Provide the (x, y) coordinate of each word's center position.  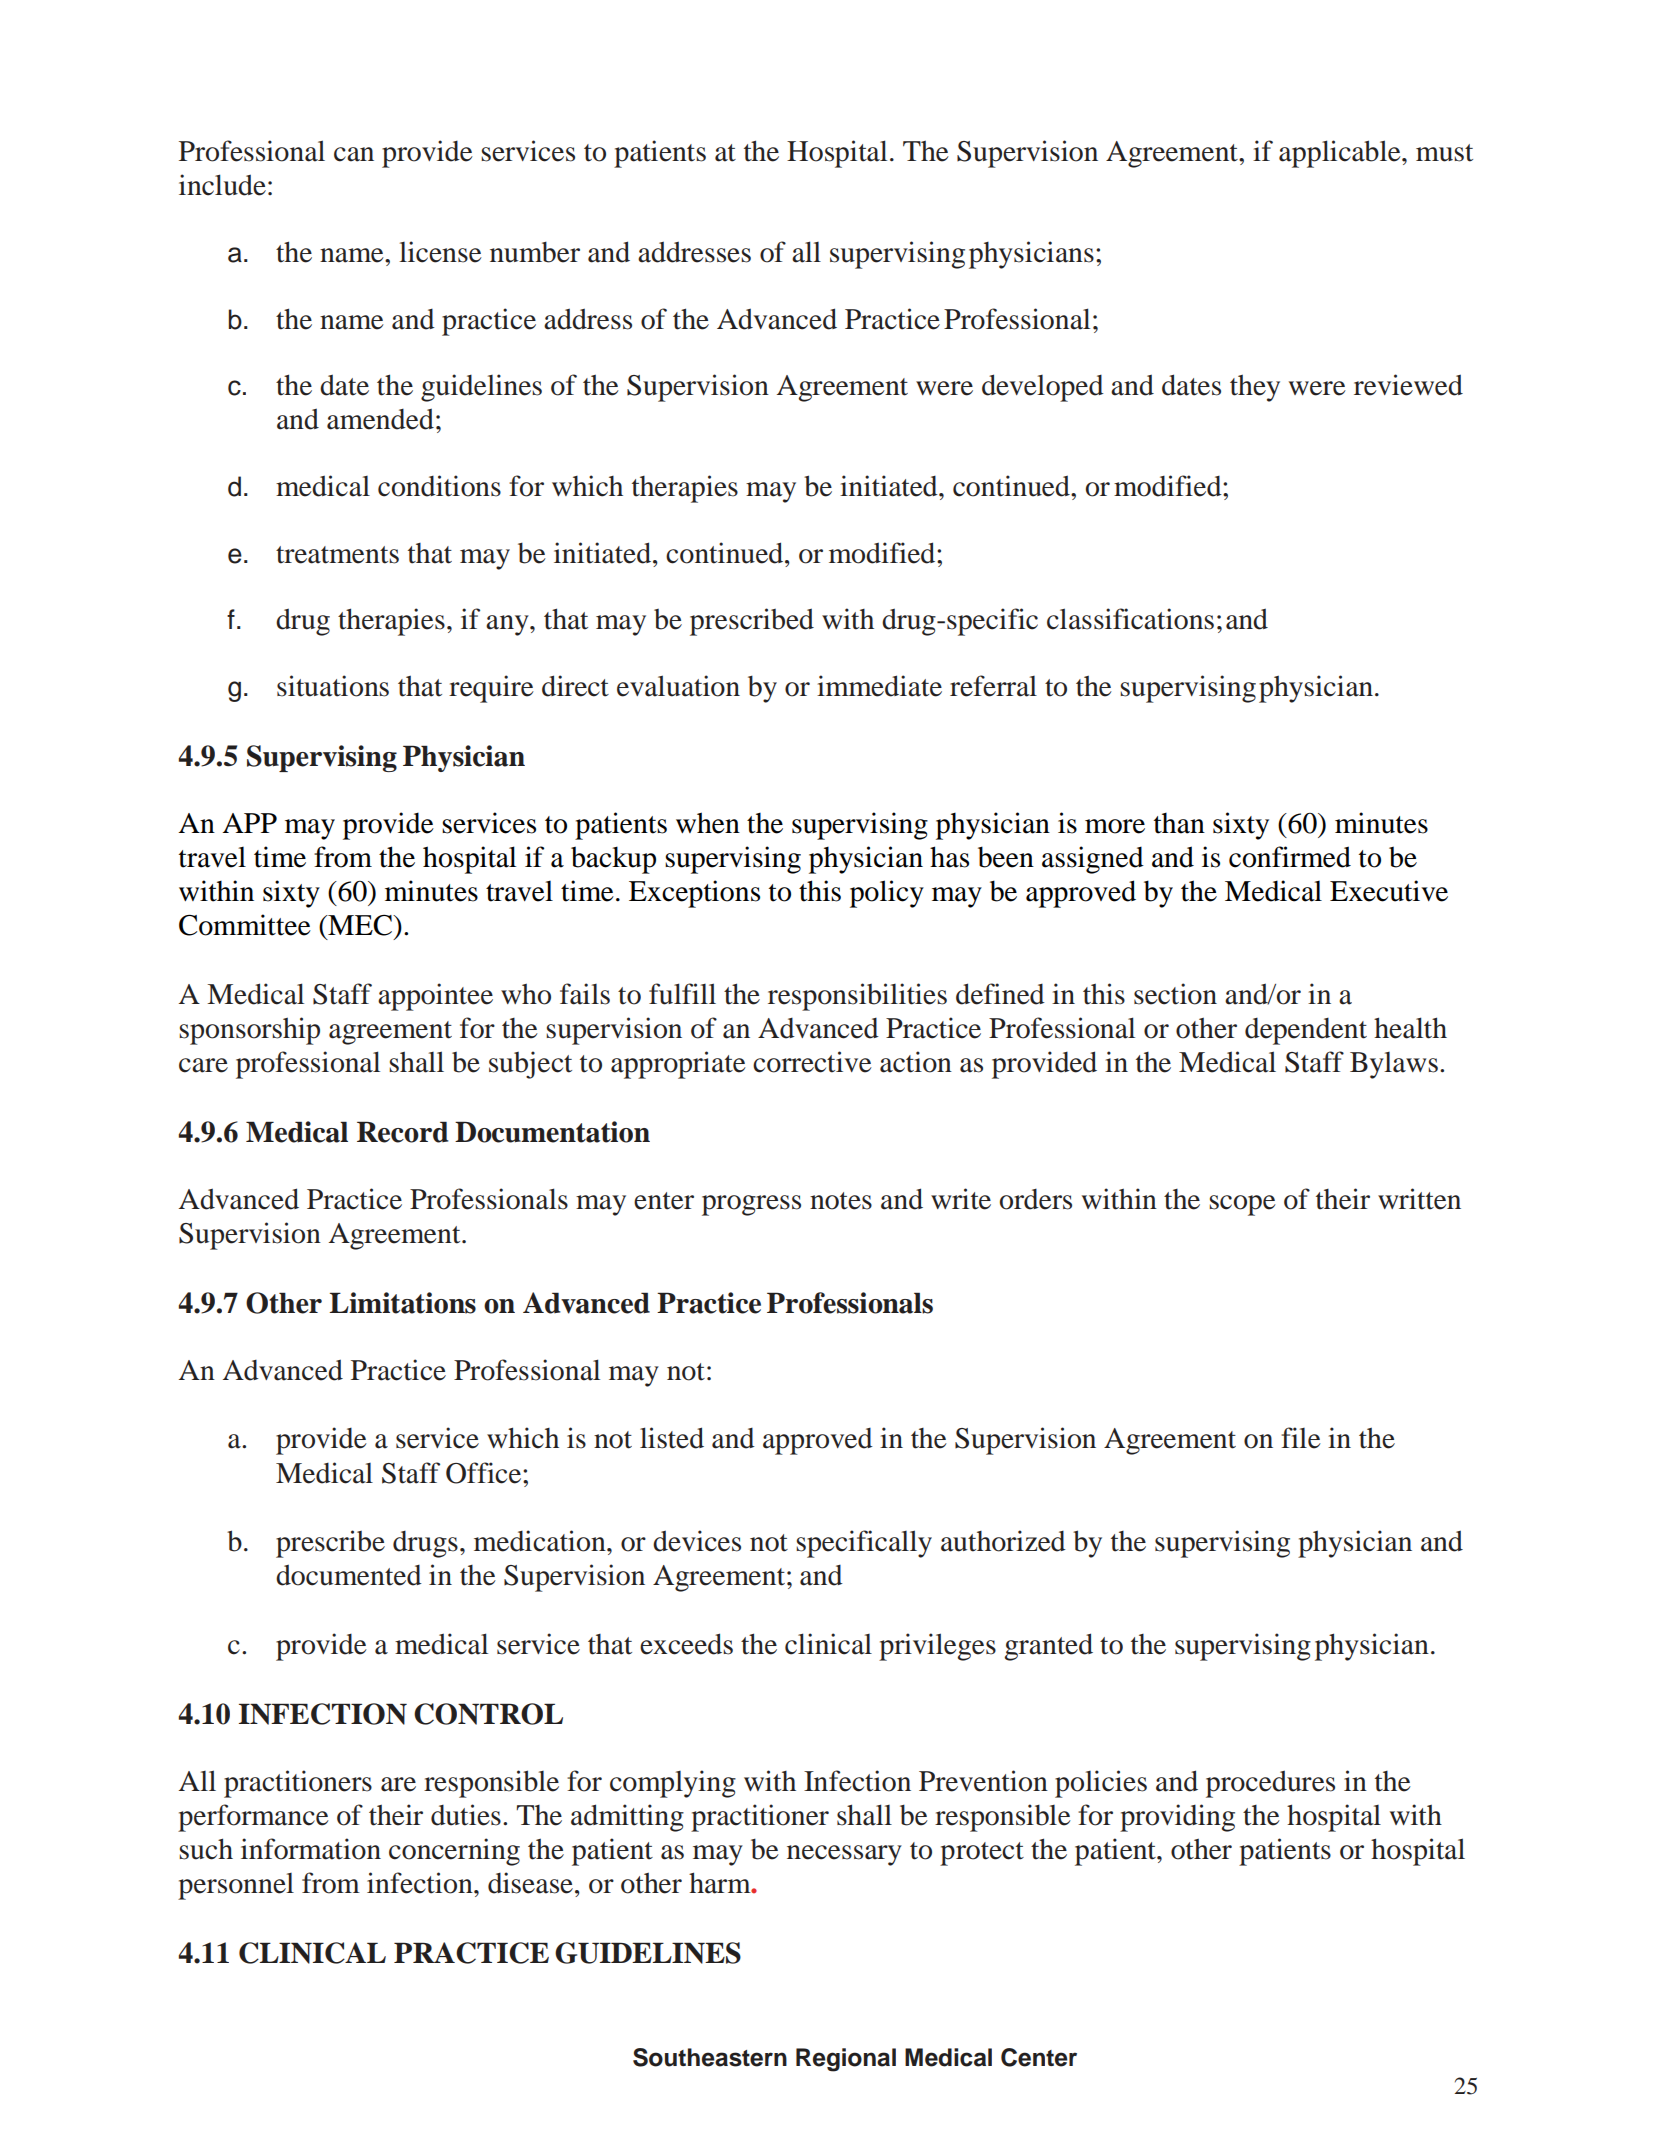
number (535, 252)
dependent (1306, 1031)
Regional (846, 2060)
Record (402, 1132)
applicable (1341, 154)
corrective (812, 1062)
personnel (236, 1886)
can (354, 154)
